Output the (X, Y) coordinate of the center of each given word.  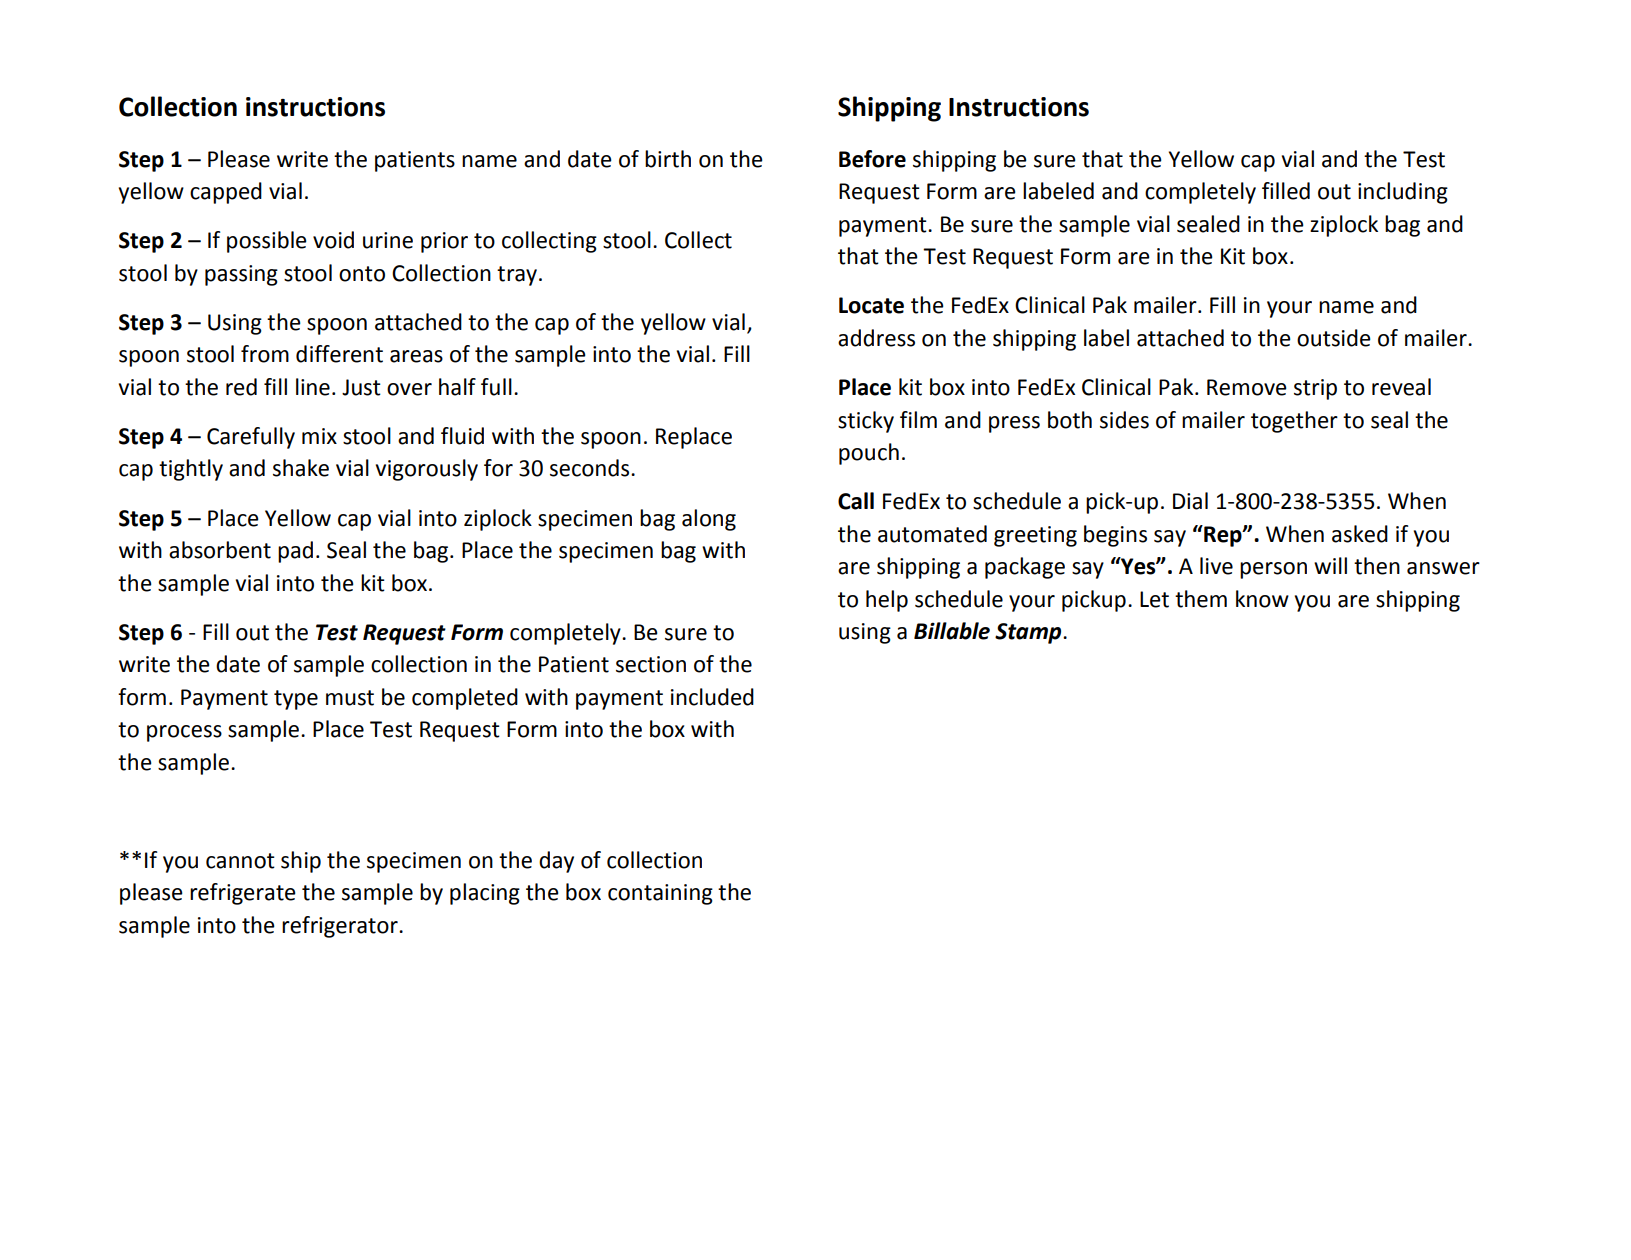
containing (660, 894)
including (1403, 193)
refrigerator (341, 927)
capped (226, 193)
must (350, 698)
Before (872, 159)
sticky (866, 422)
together (1294, 422)
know (1262, 599)
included (712, 697)
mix (319, 436)
